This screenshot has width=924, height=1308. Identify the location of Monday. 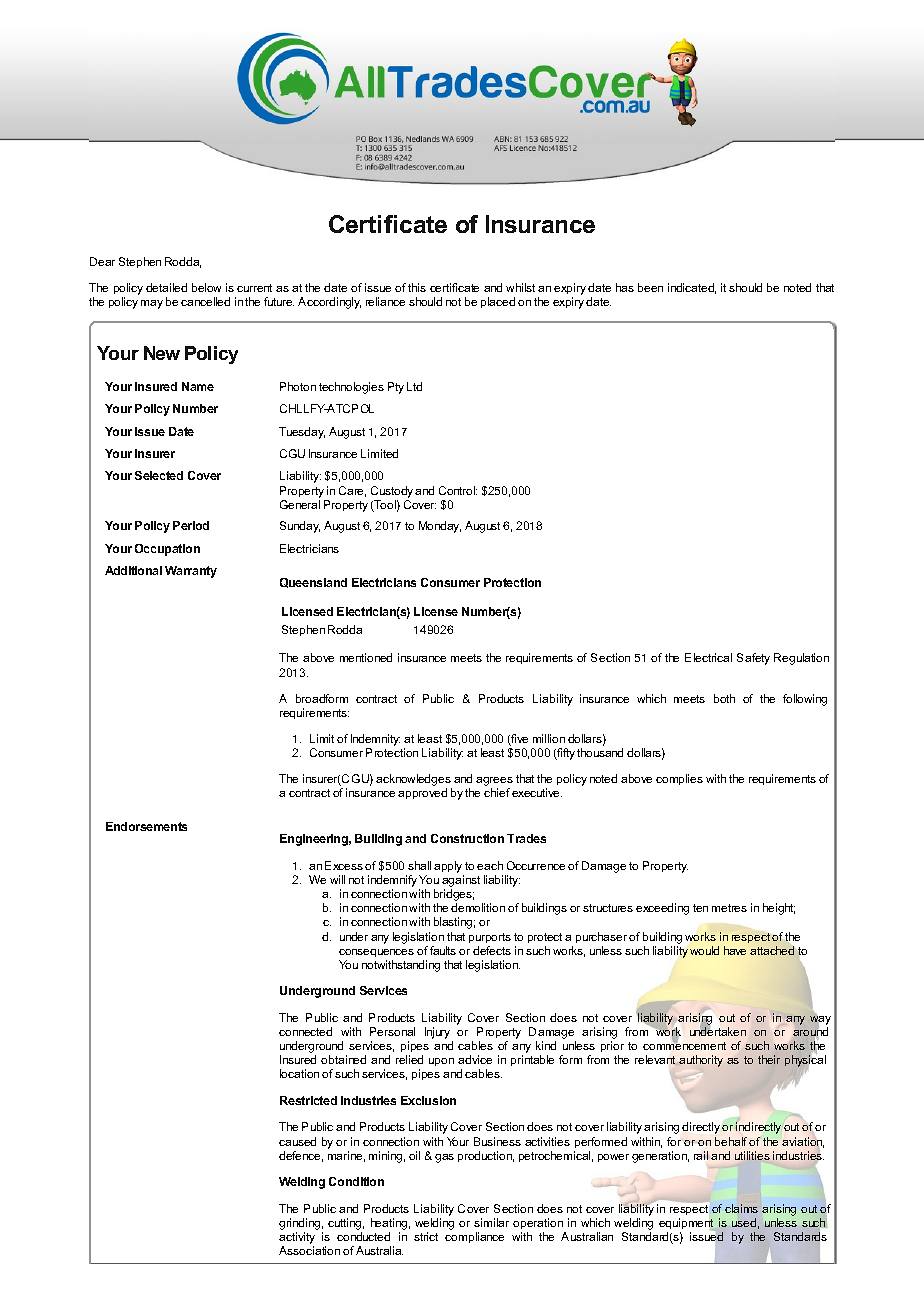
(440, 527).
